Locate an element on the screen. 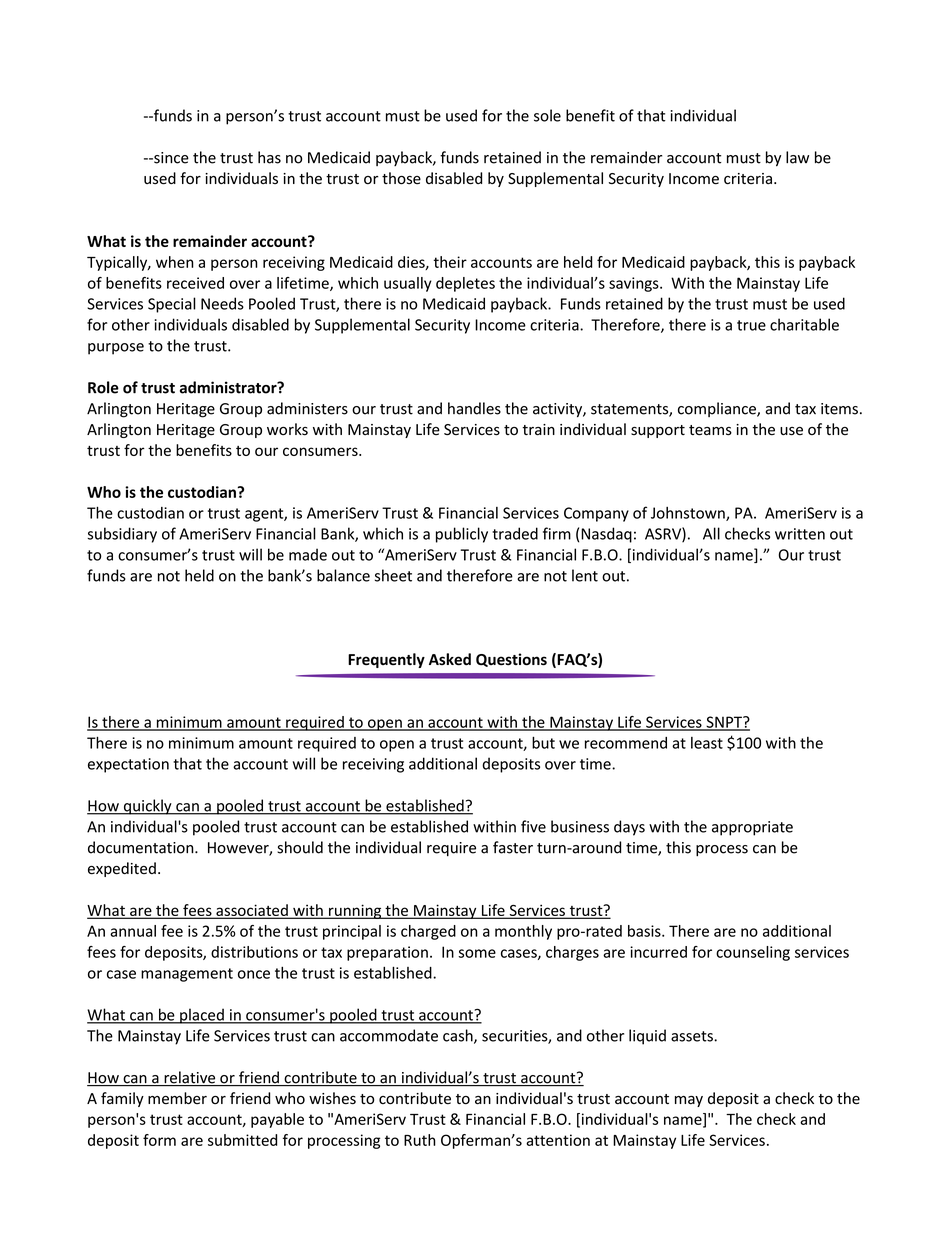 This screenshot has width=952, height=1233. member is located at coordinates (177, 1098).
